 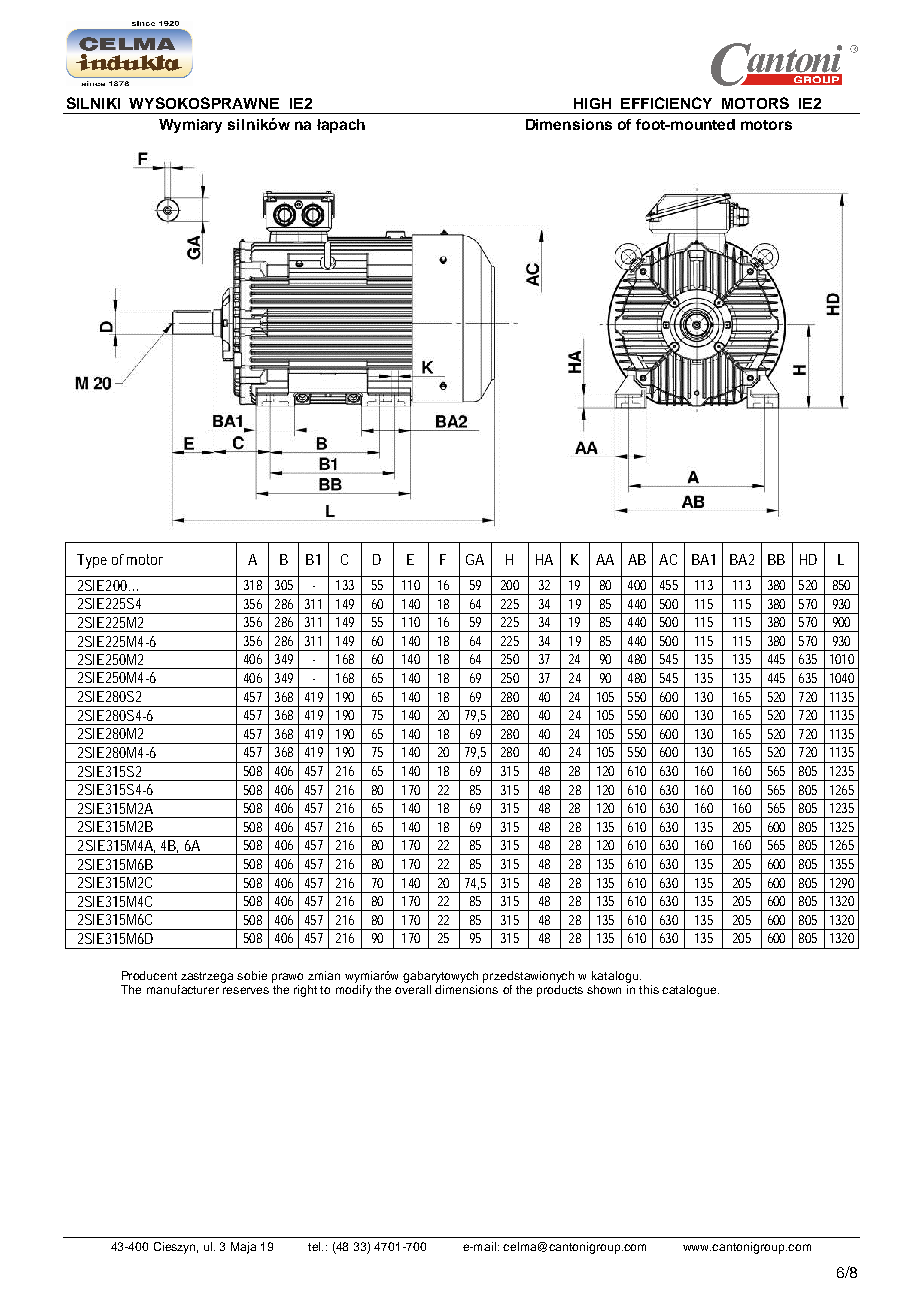 I want to click on manufacturer, so click(x=183, y=989).
